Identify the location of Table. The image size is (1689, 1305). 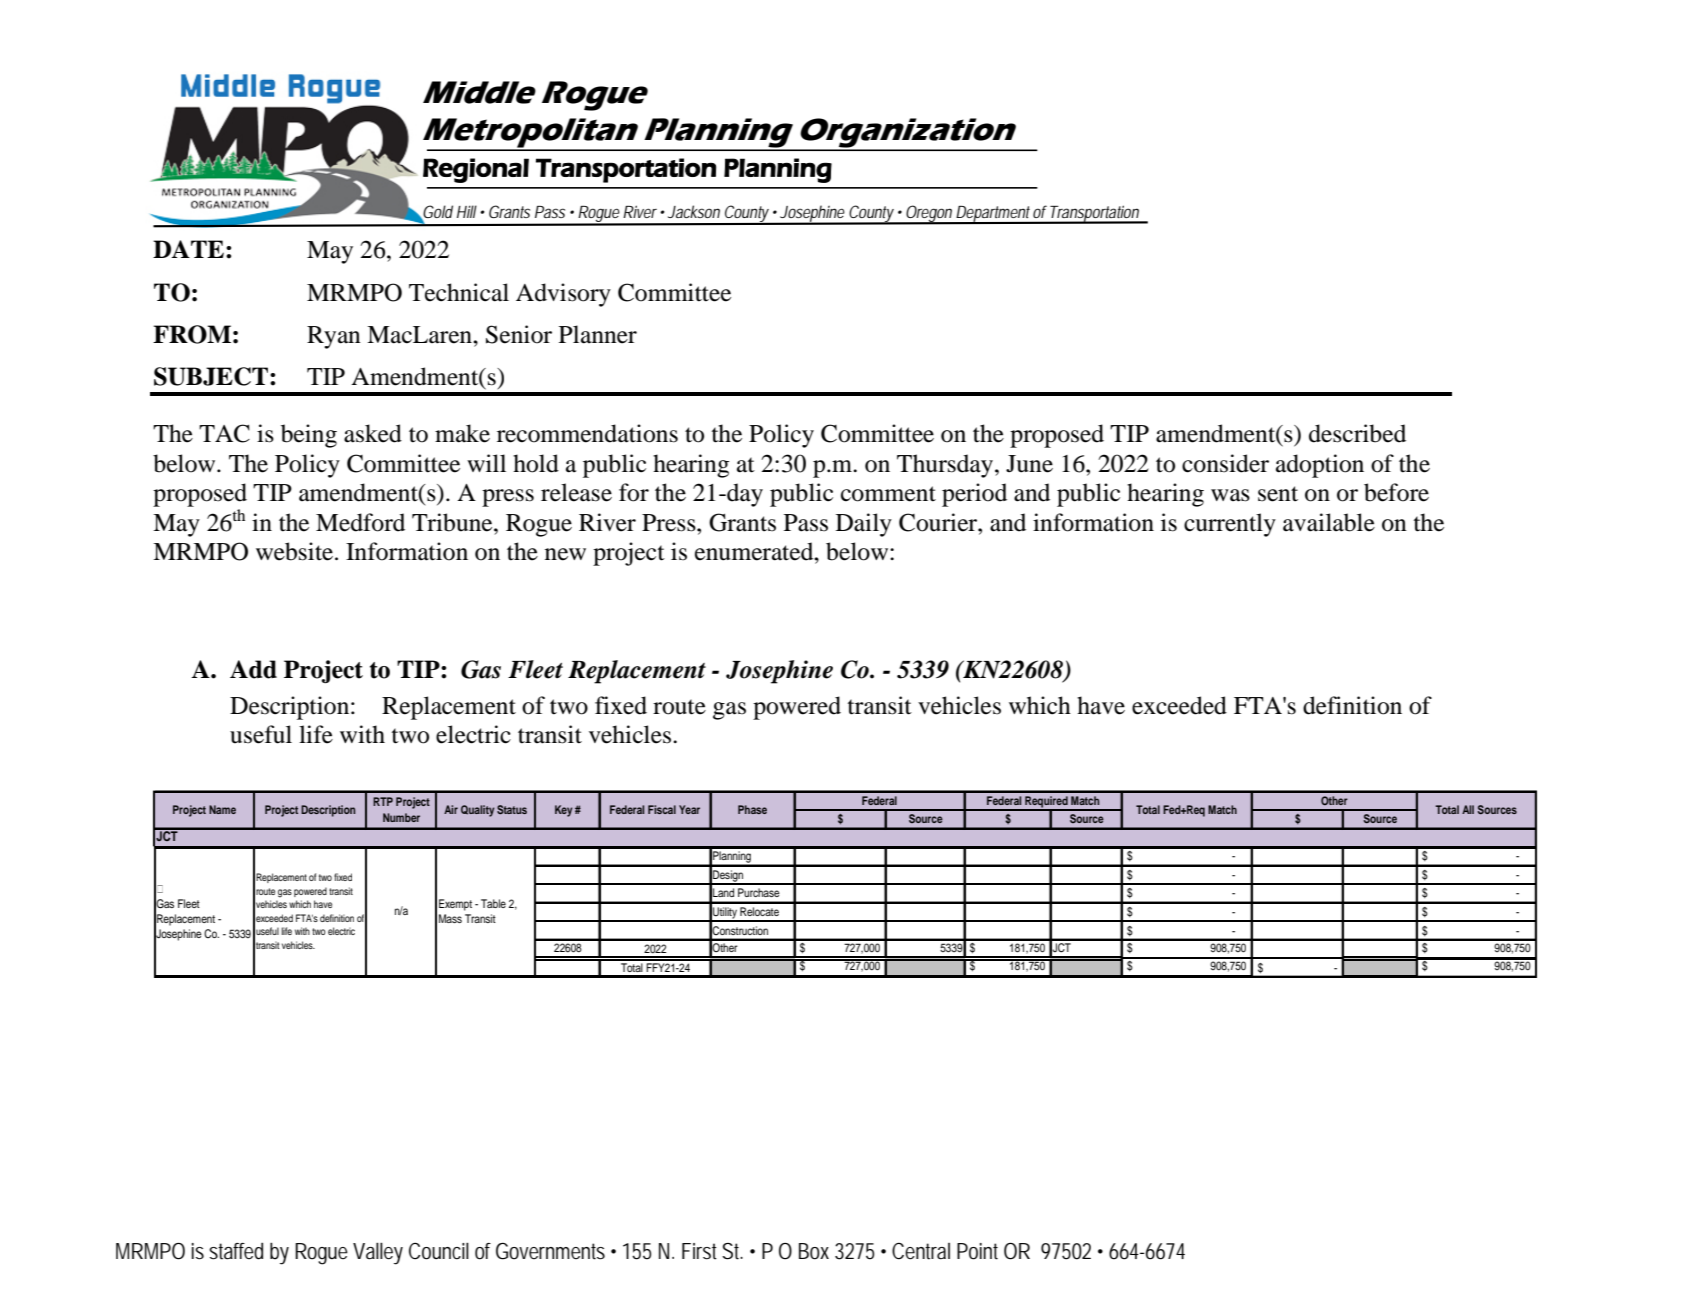
(493, 903).
